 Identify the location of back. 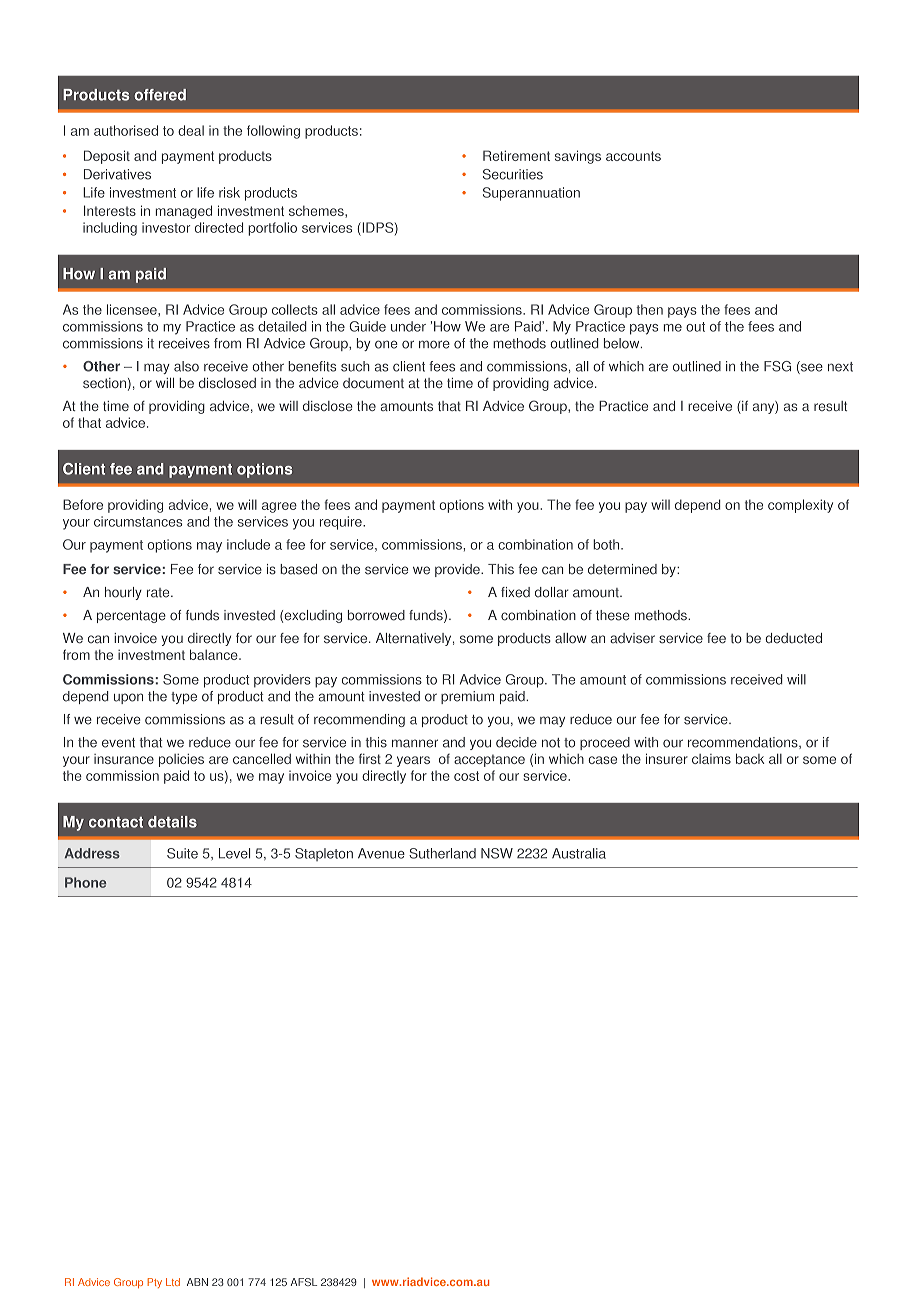
(750, 758).
